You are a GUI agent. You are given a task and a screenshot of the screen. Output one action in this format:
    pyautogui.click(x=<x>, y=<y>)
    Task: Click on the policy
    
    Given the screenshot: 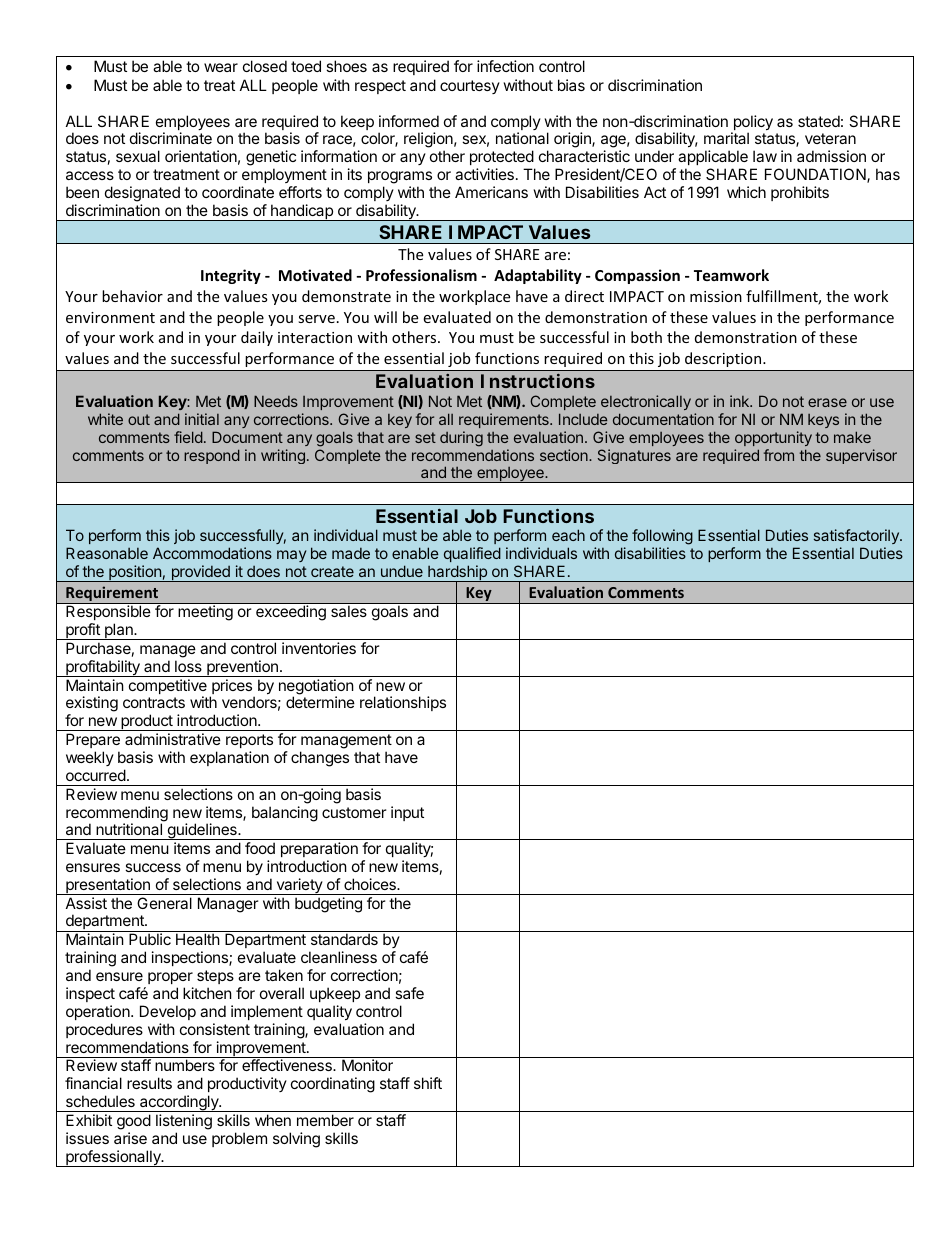 What is the action you would take?
    pyautogui.click(x=752, y=124)
